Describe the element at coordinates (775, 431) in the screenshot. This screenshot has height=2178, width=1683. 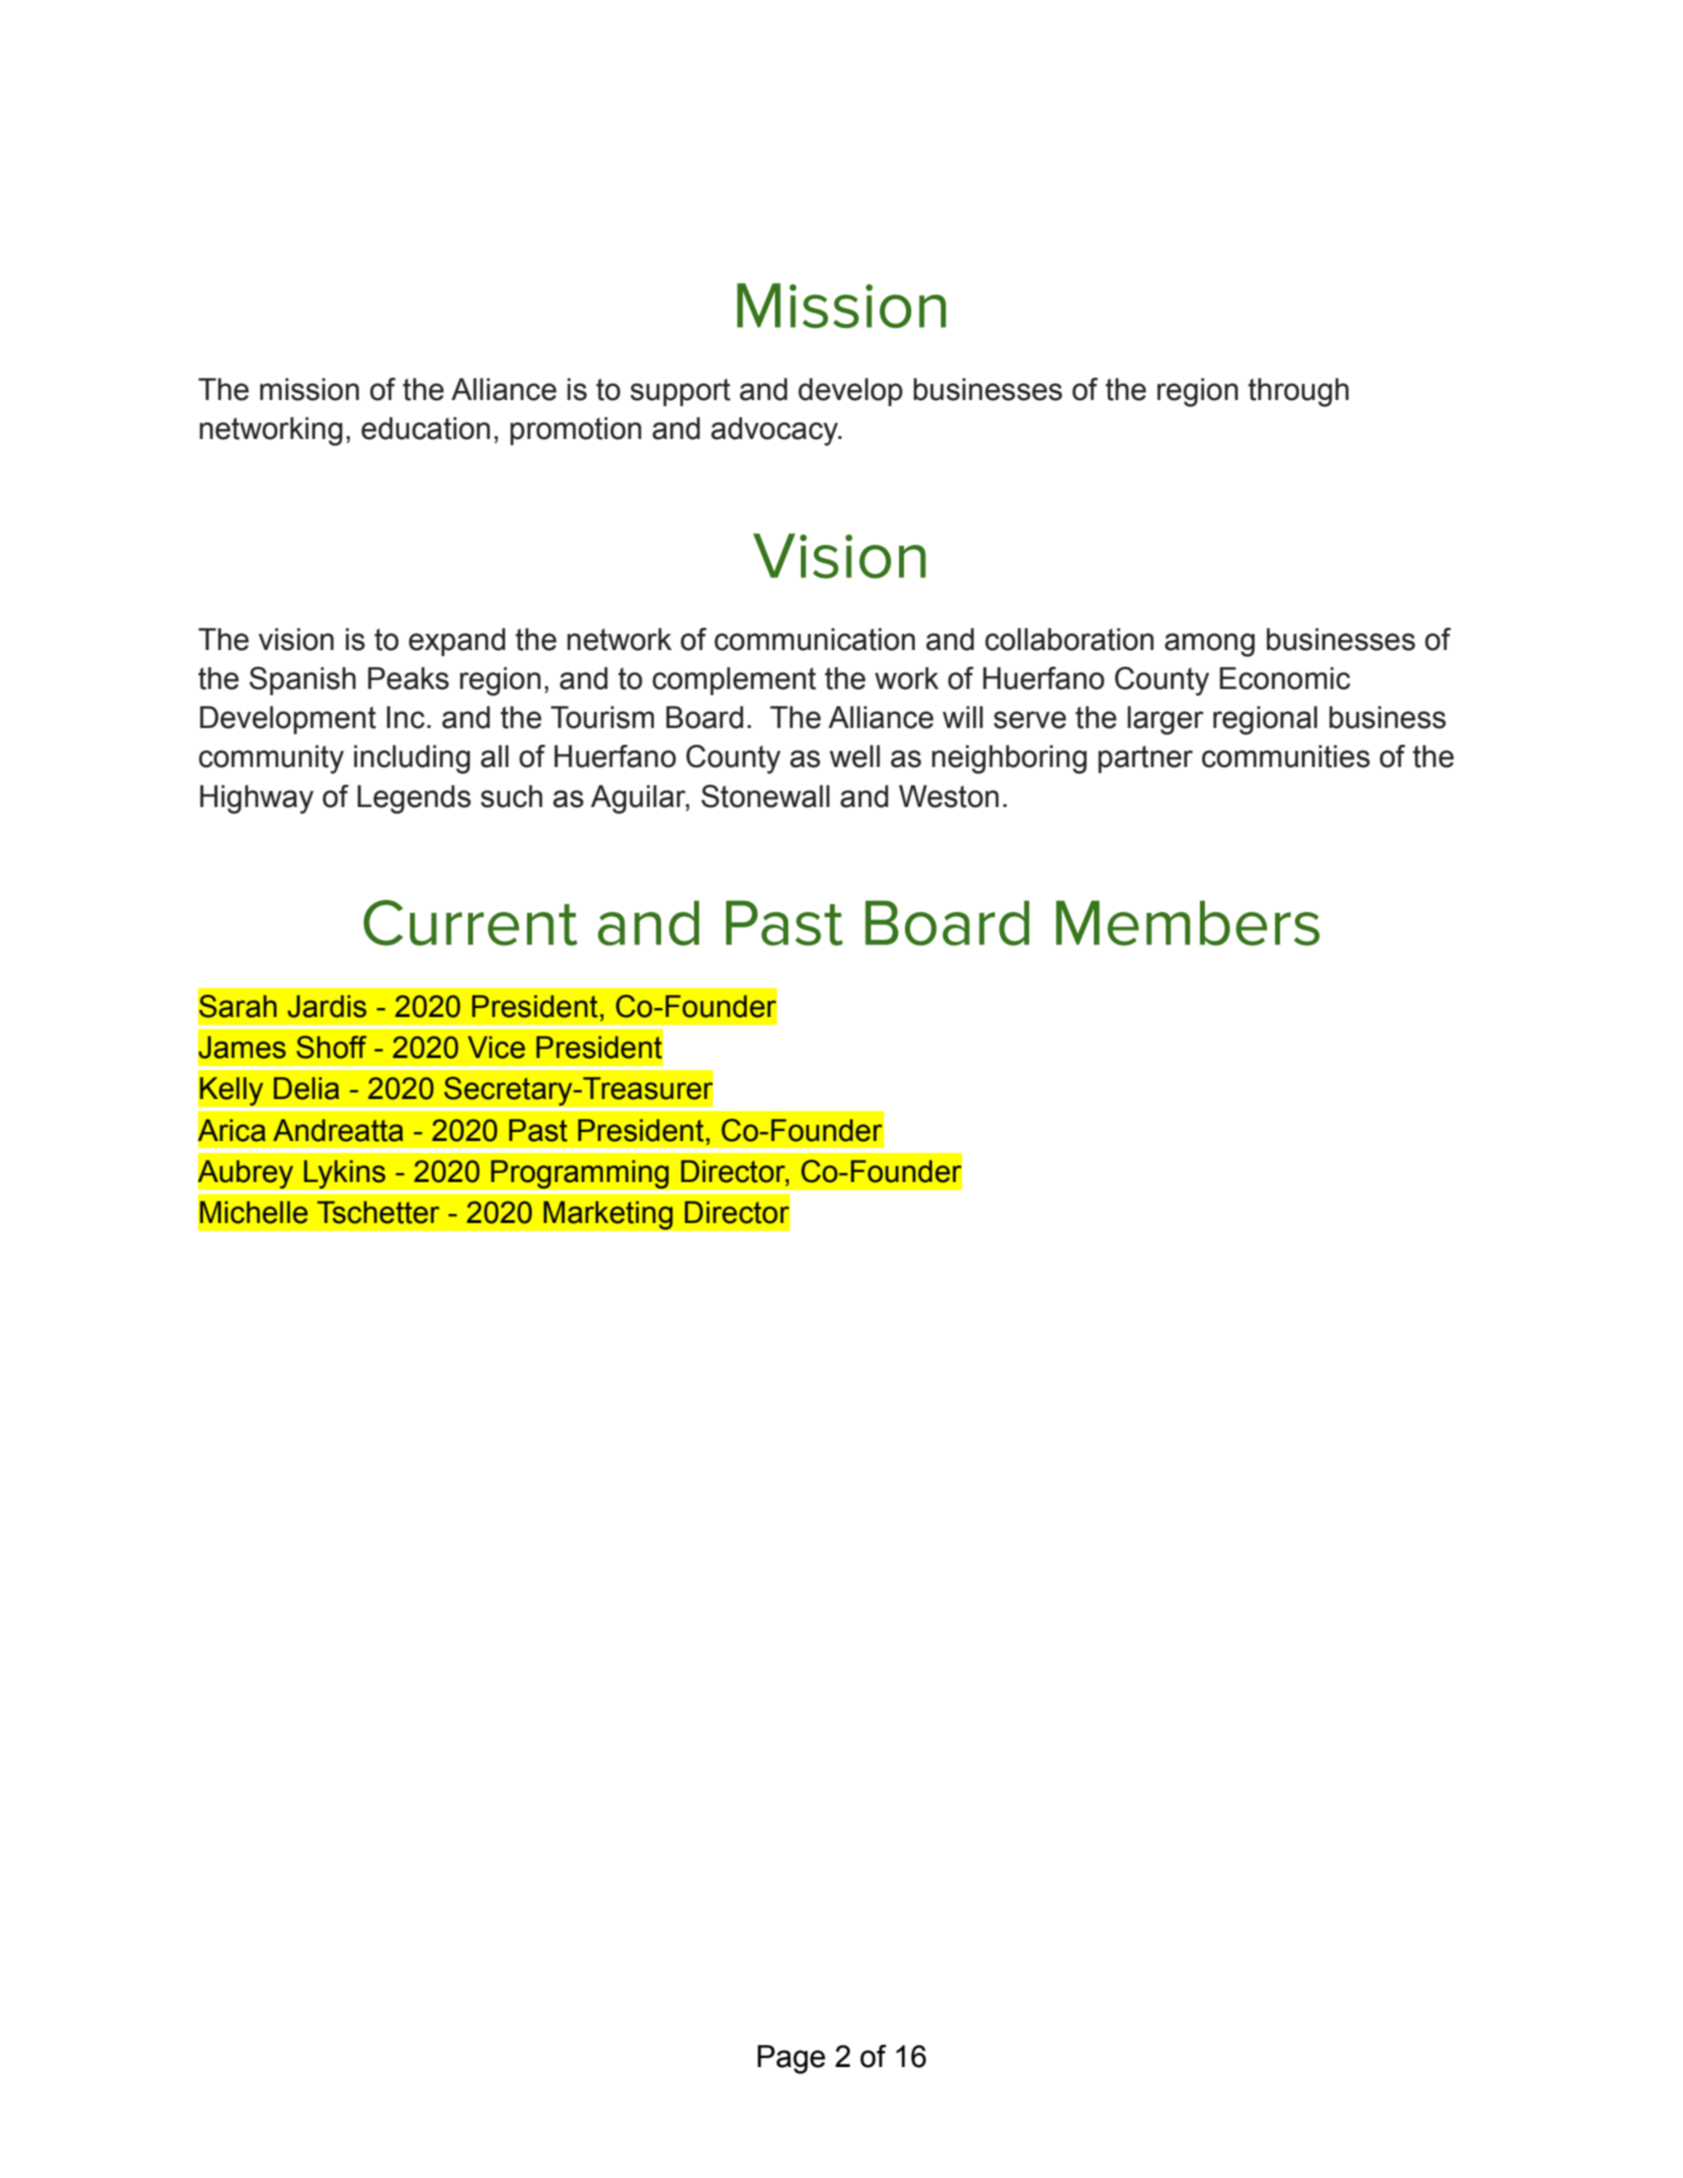
I see `advocacy` at that location.
